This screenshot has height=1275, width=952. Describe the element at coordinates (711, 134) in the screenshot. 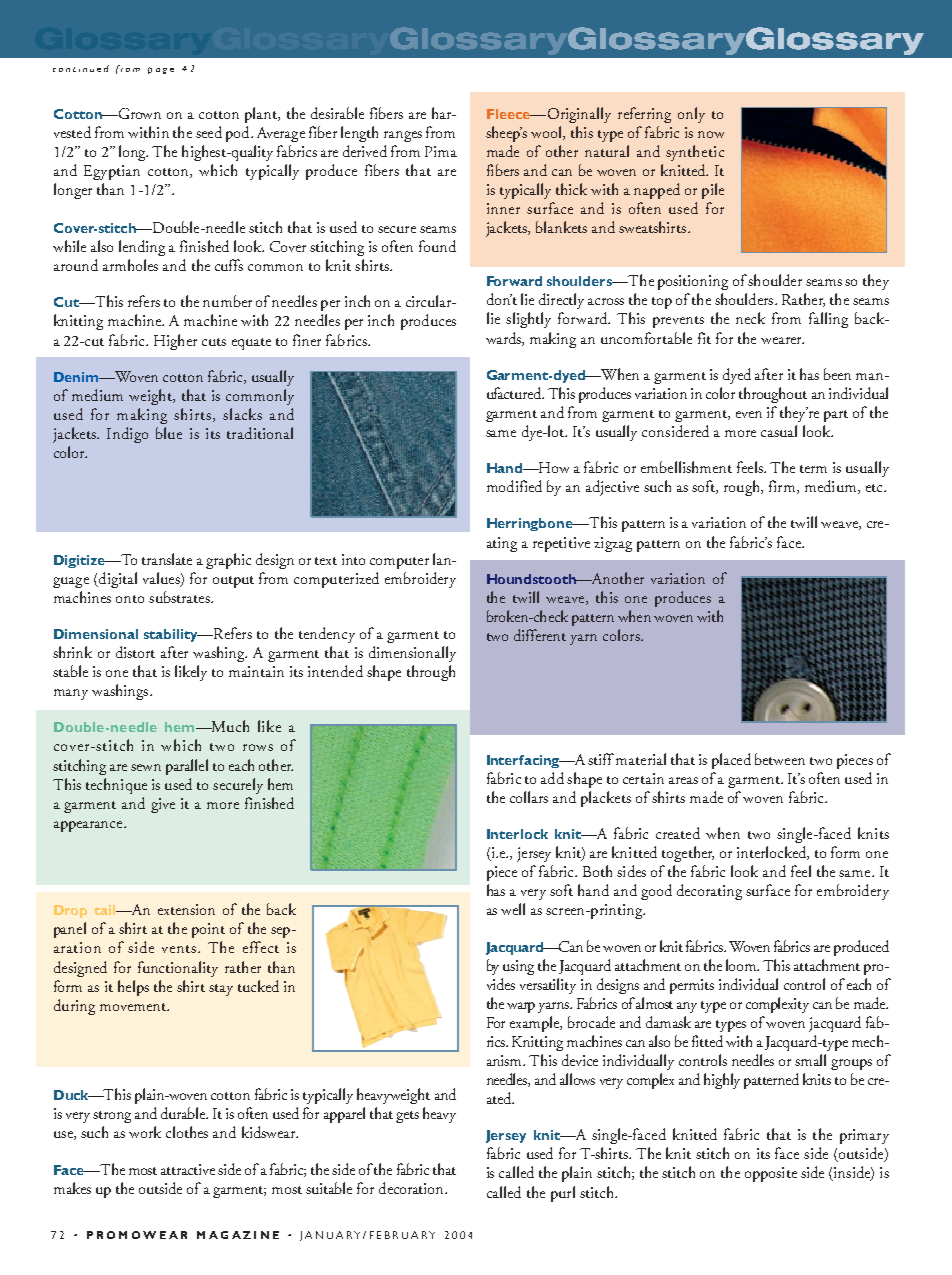

I see `now` at that location.
